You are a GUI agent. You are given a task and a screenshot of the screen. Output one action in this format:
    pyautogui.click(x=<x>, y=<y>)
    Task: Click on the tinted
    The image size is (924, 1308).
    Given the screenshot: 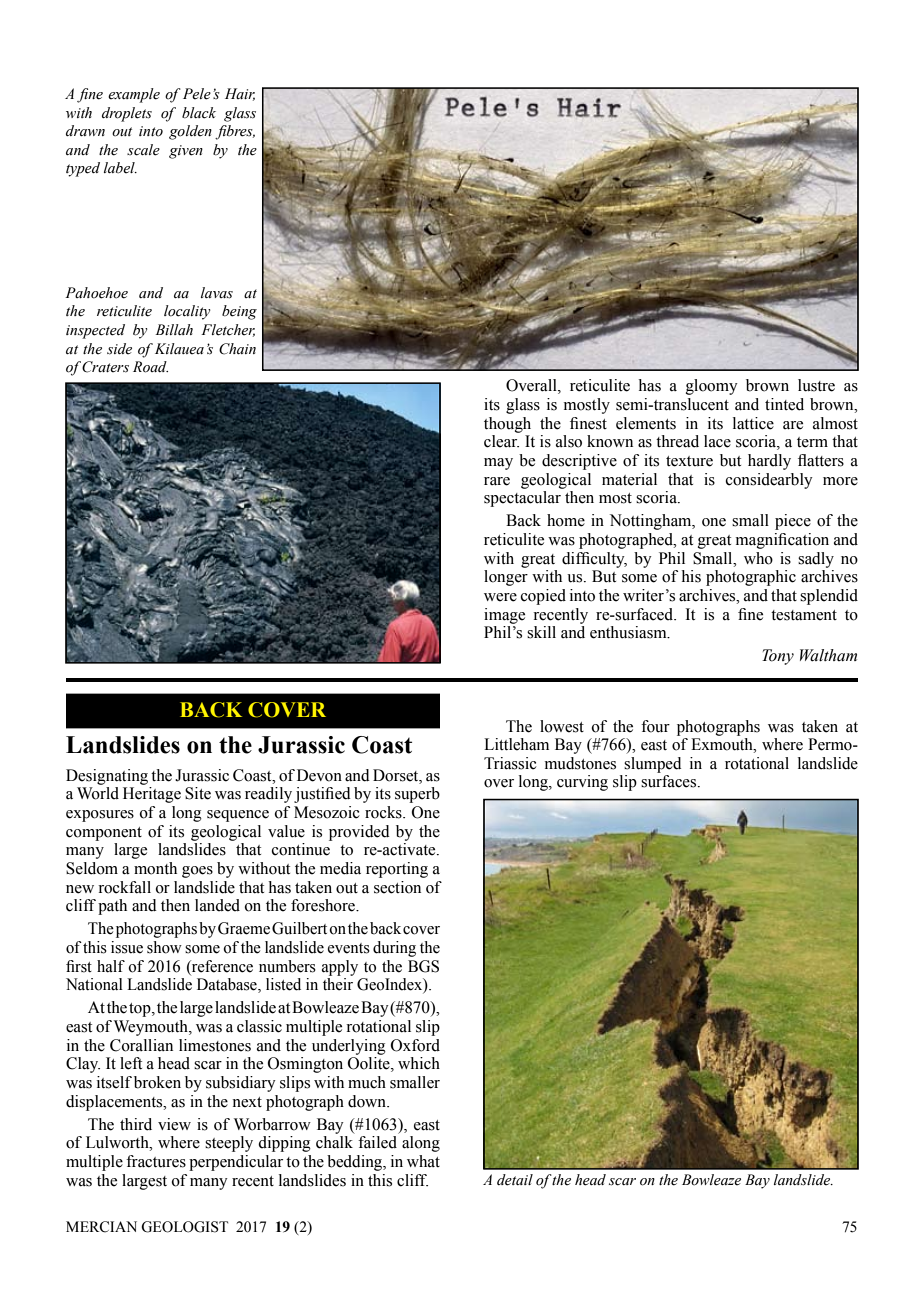 What is the action you would take?
    pyautogui.click(x=784, y=404)
